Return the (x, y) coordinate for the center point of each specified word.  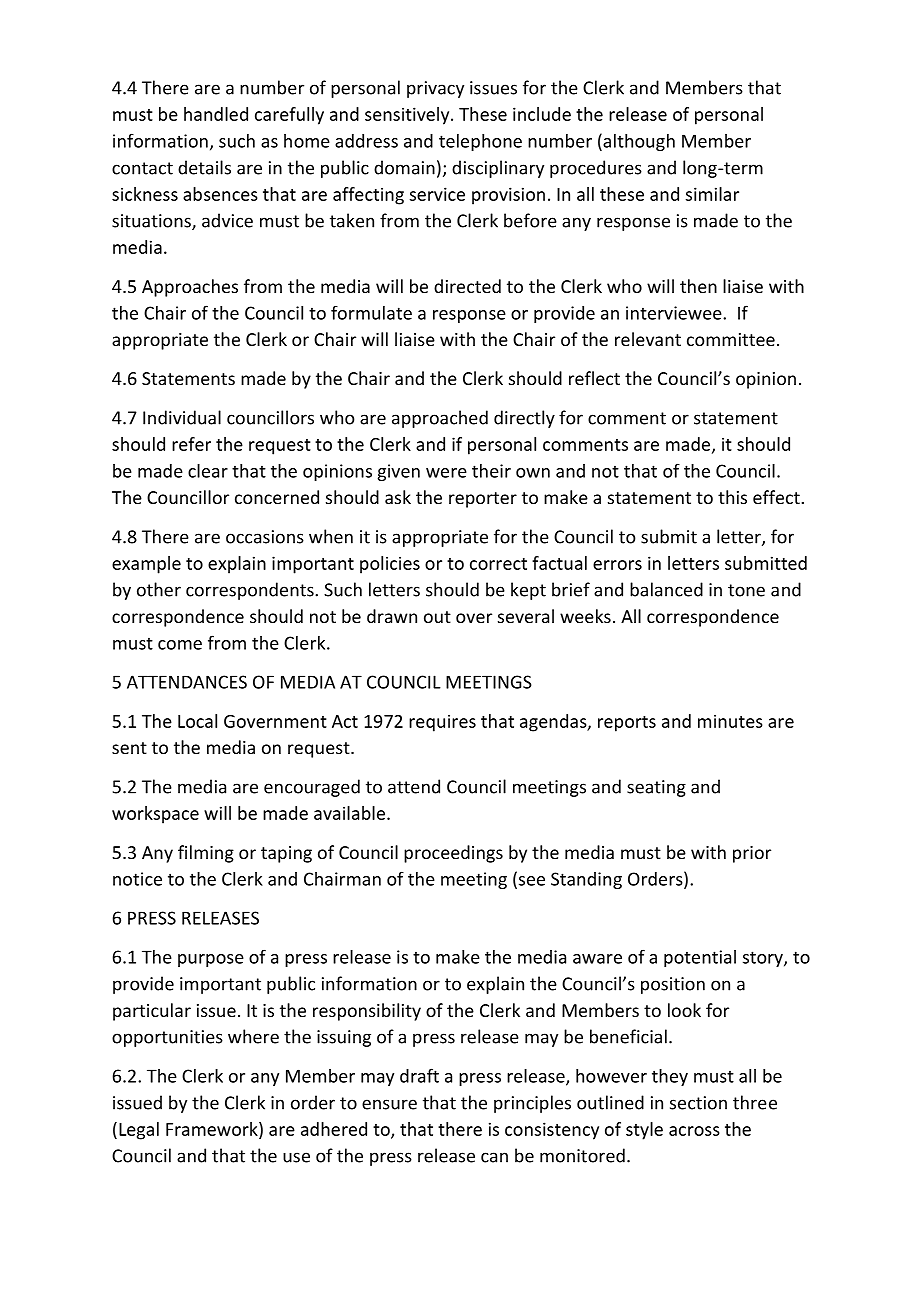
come (180, 645)
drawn (392, 616)
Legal (139, 1131)
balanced (666, 589)
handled (216, 114)
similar (712, 194)
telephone (480, 142)
